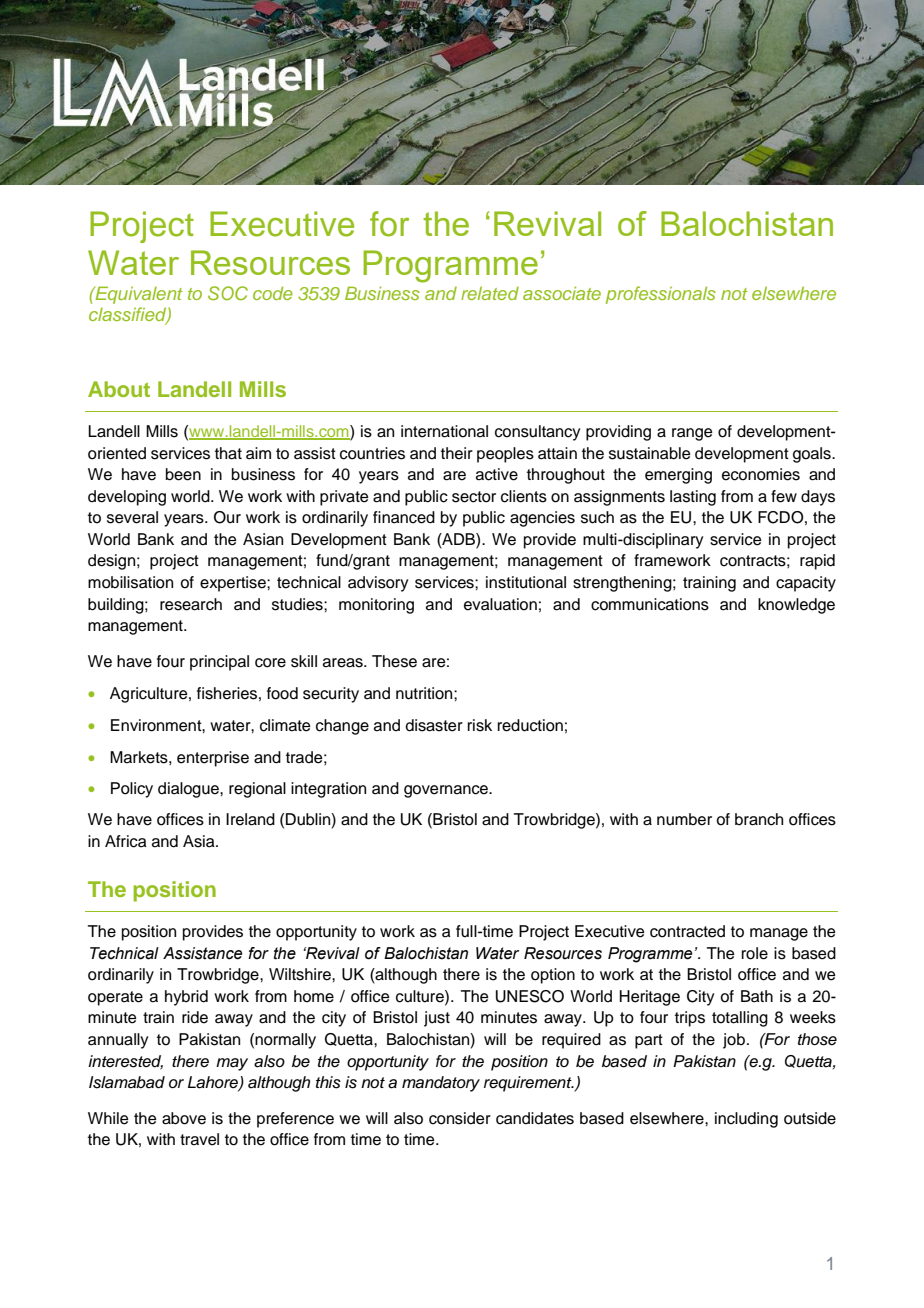  What do you see at coordinates (759, 819) in the screenshot?
I see `branch` at bounding box center [759, 819].
